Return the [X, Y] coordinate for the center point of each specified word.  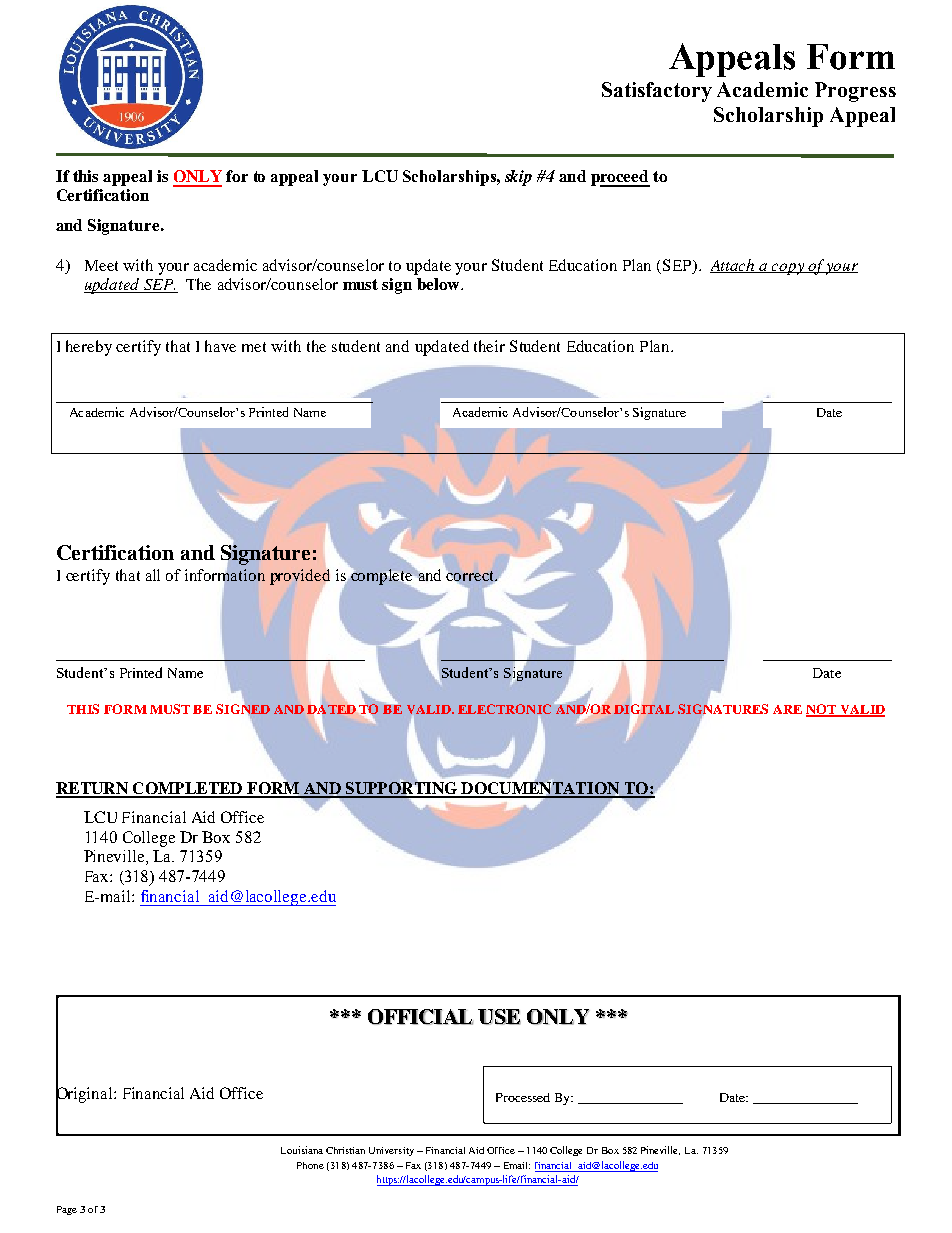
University [391, 1151]
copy [788, 269]
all [153, 575]
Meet [101, 265]
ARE [787, 709]
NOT [822, 710]
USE [499, 1017]
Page [67, 1210]
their [489, 346]
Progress [855, 92]
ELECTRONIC [504, 709]
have [220, 346]
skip [518, 178]
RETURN [93, 789]
